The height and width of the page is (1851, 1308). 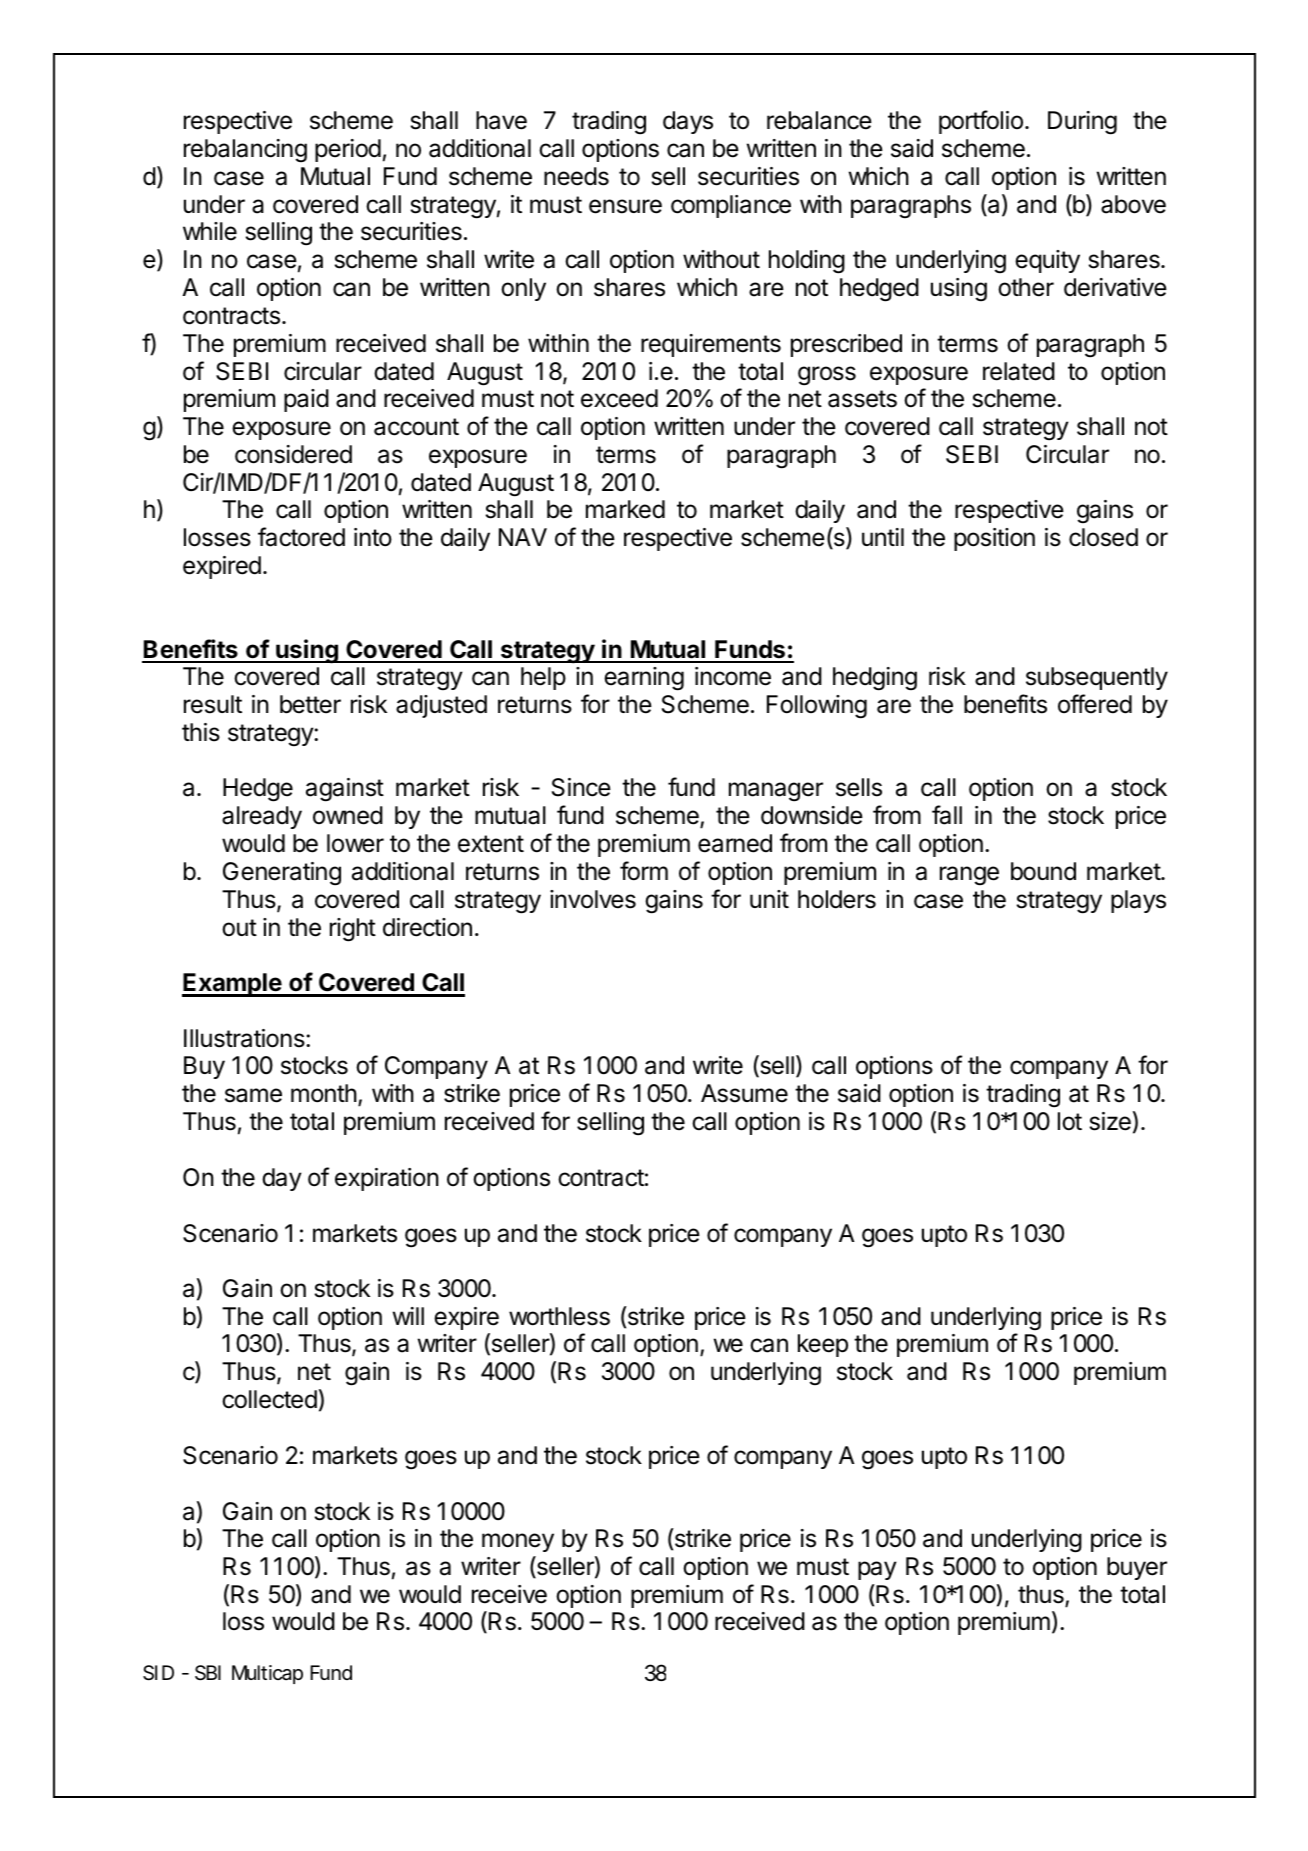 I want to click on Generating, so click(x=282, y=874).
